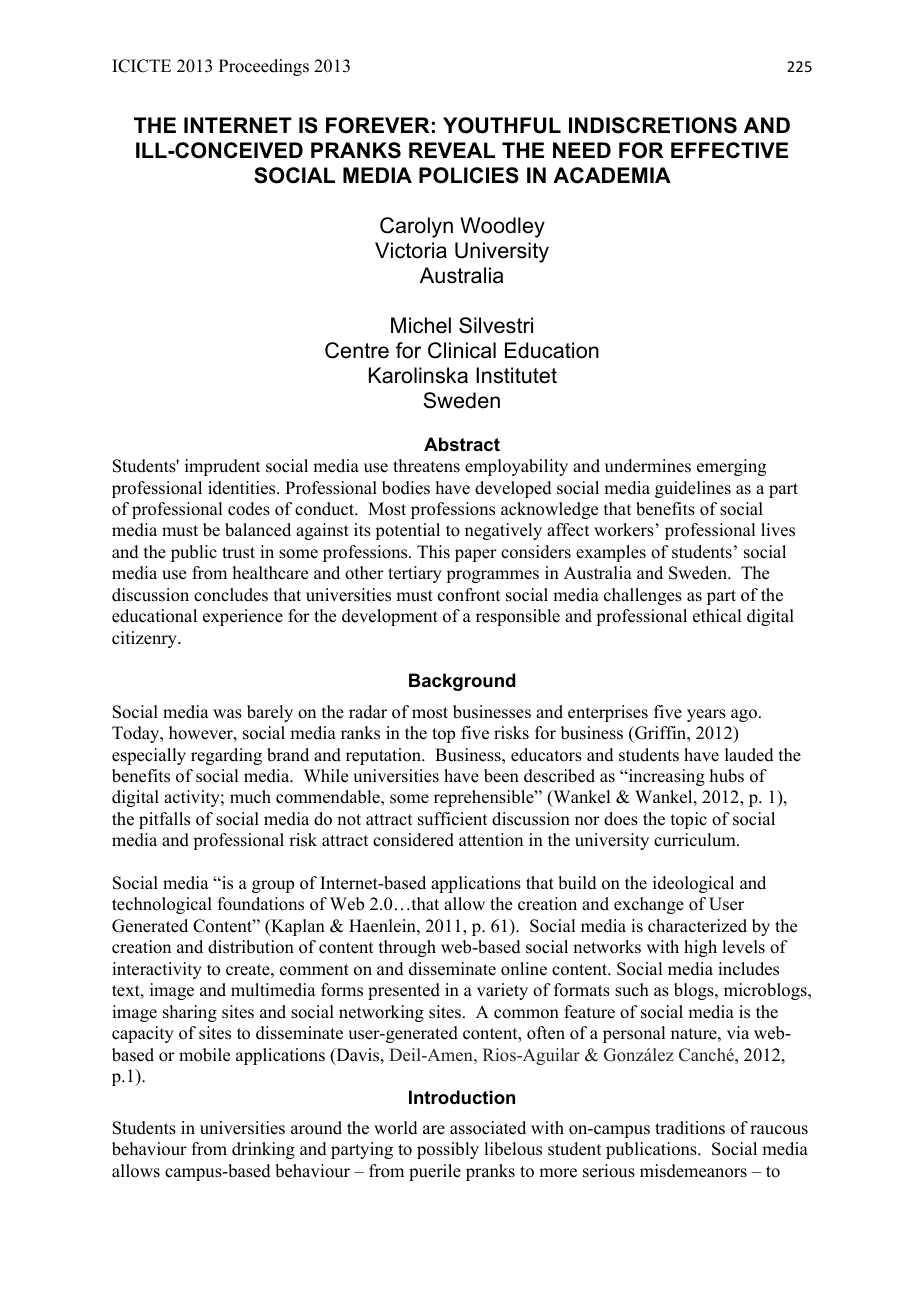  Describe the element at coordinates (263, 1150) in the screenshot. I see `drinking` at that location.
